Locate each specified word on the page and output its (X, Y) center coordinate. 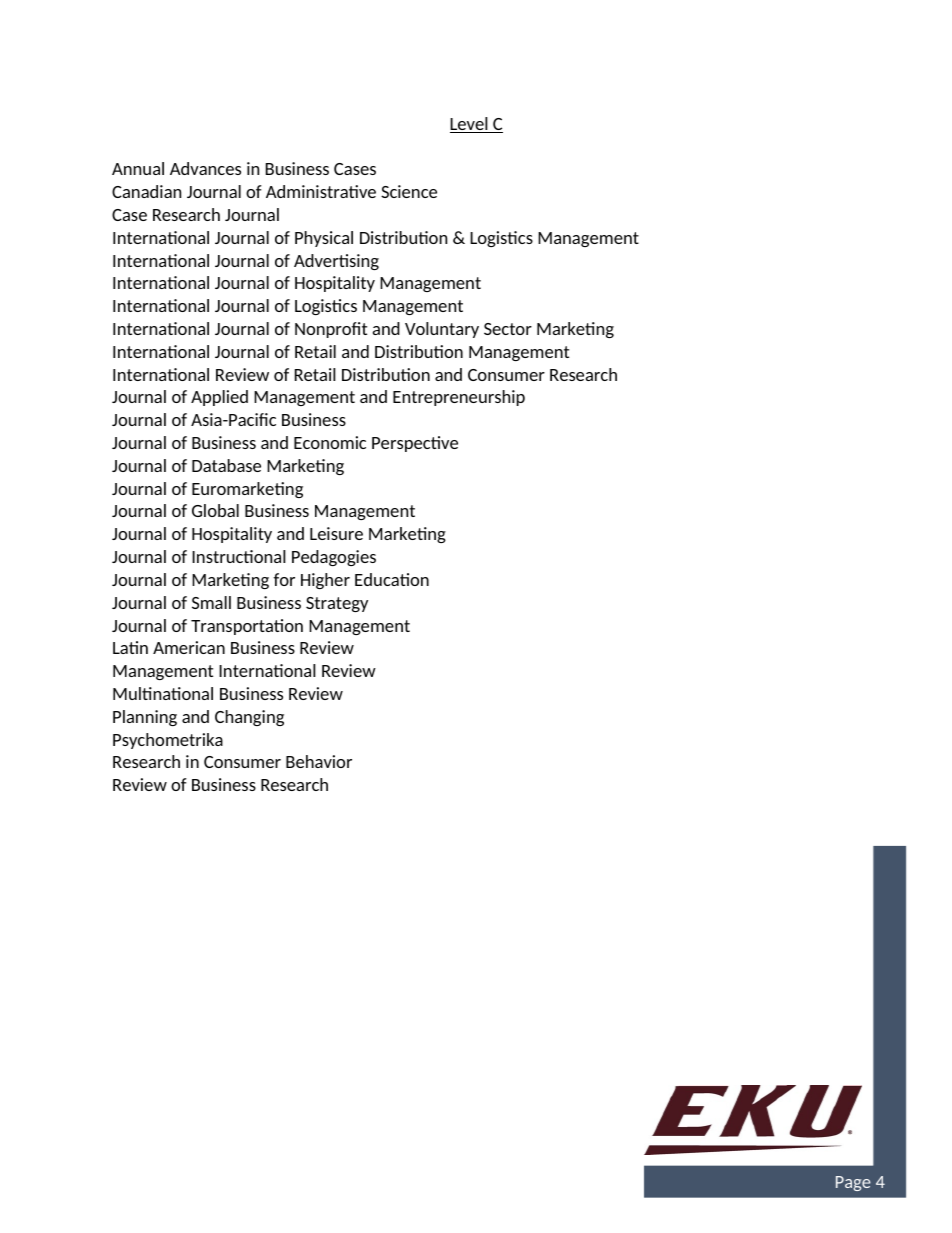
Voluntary (442, 330)
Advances (205, 168)
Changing (249, 718)
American (189, 647)
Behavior (319, 761)
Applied (219, 398)
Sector (508, 329)
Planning (145, 718)
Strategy (337, 604)
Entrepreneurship (459, 398)
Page (853, 1183)
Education (392, 579)
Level (470, 125)
